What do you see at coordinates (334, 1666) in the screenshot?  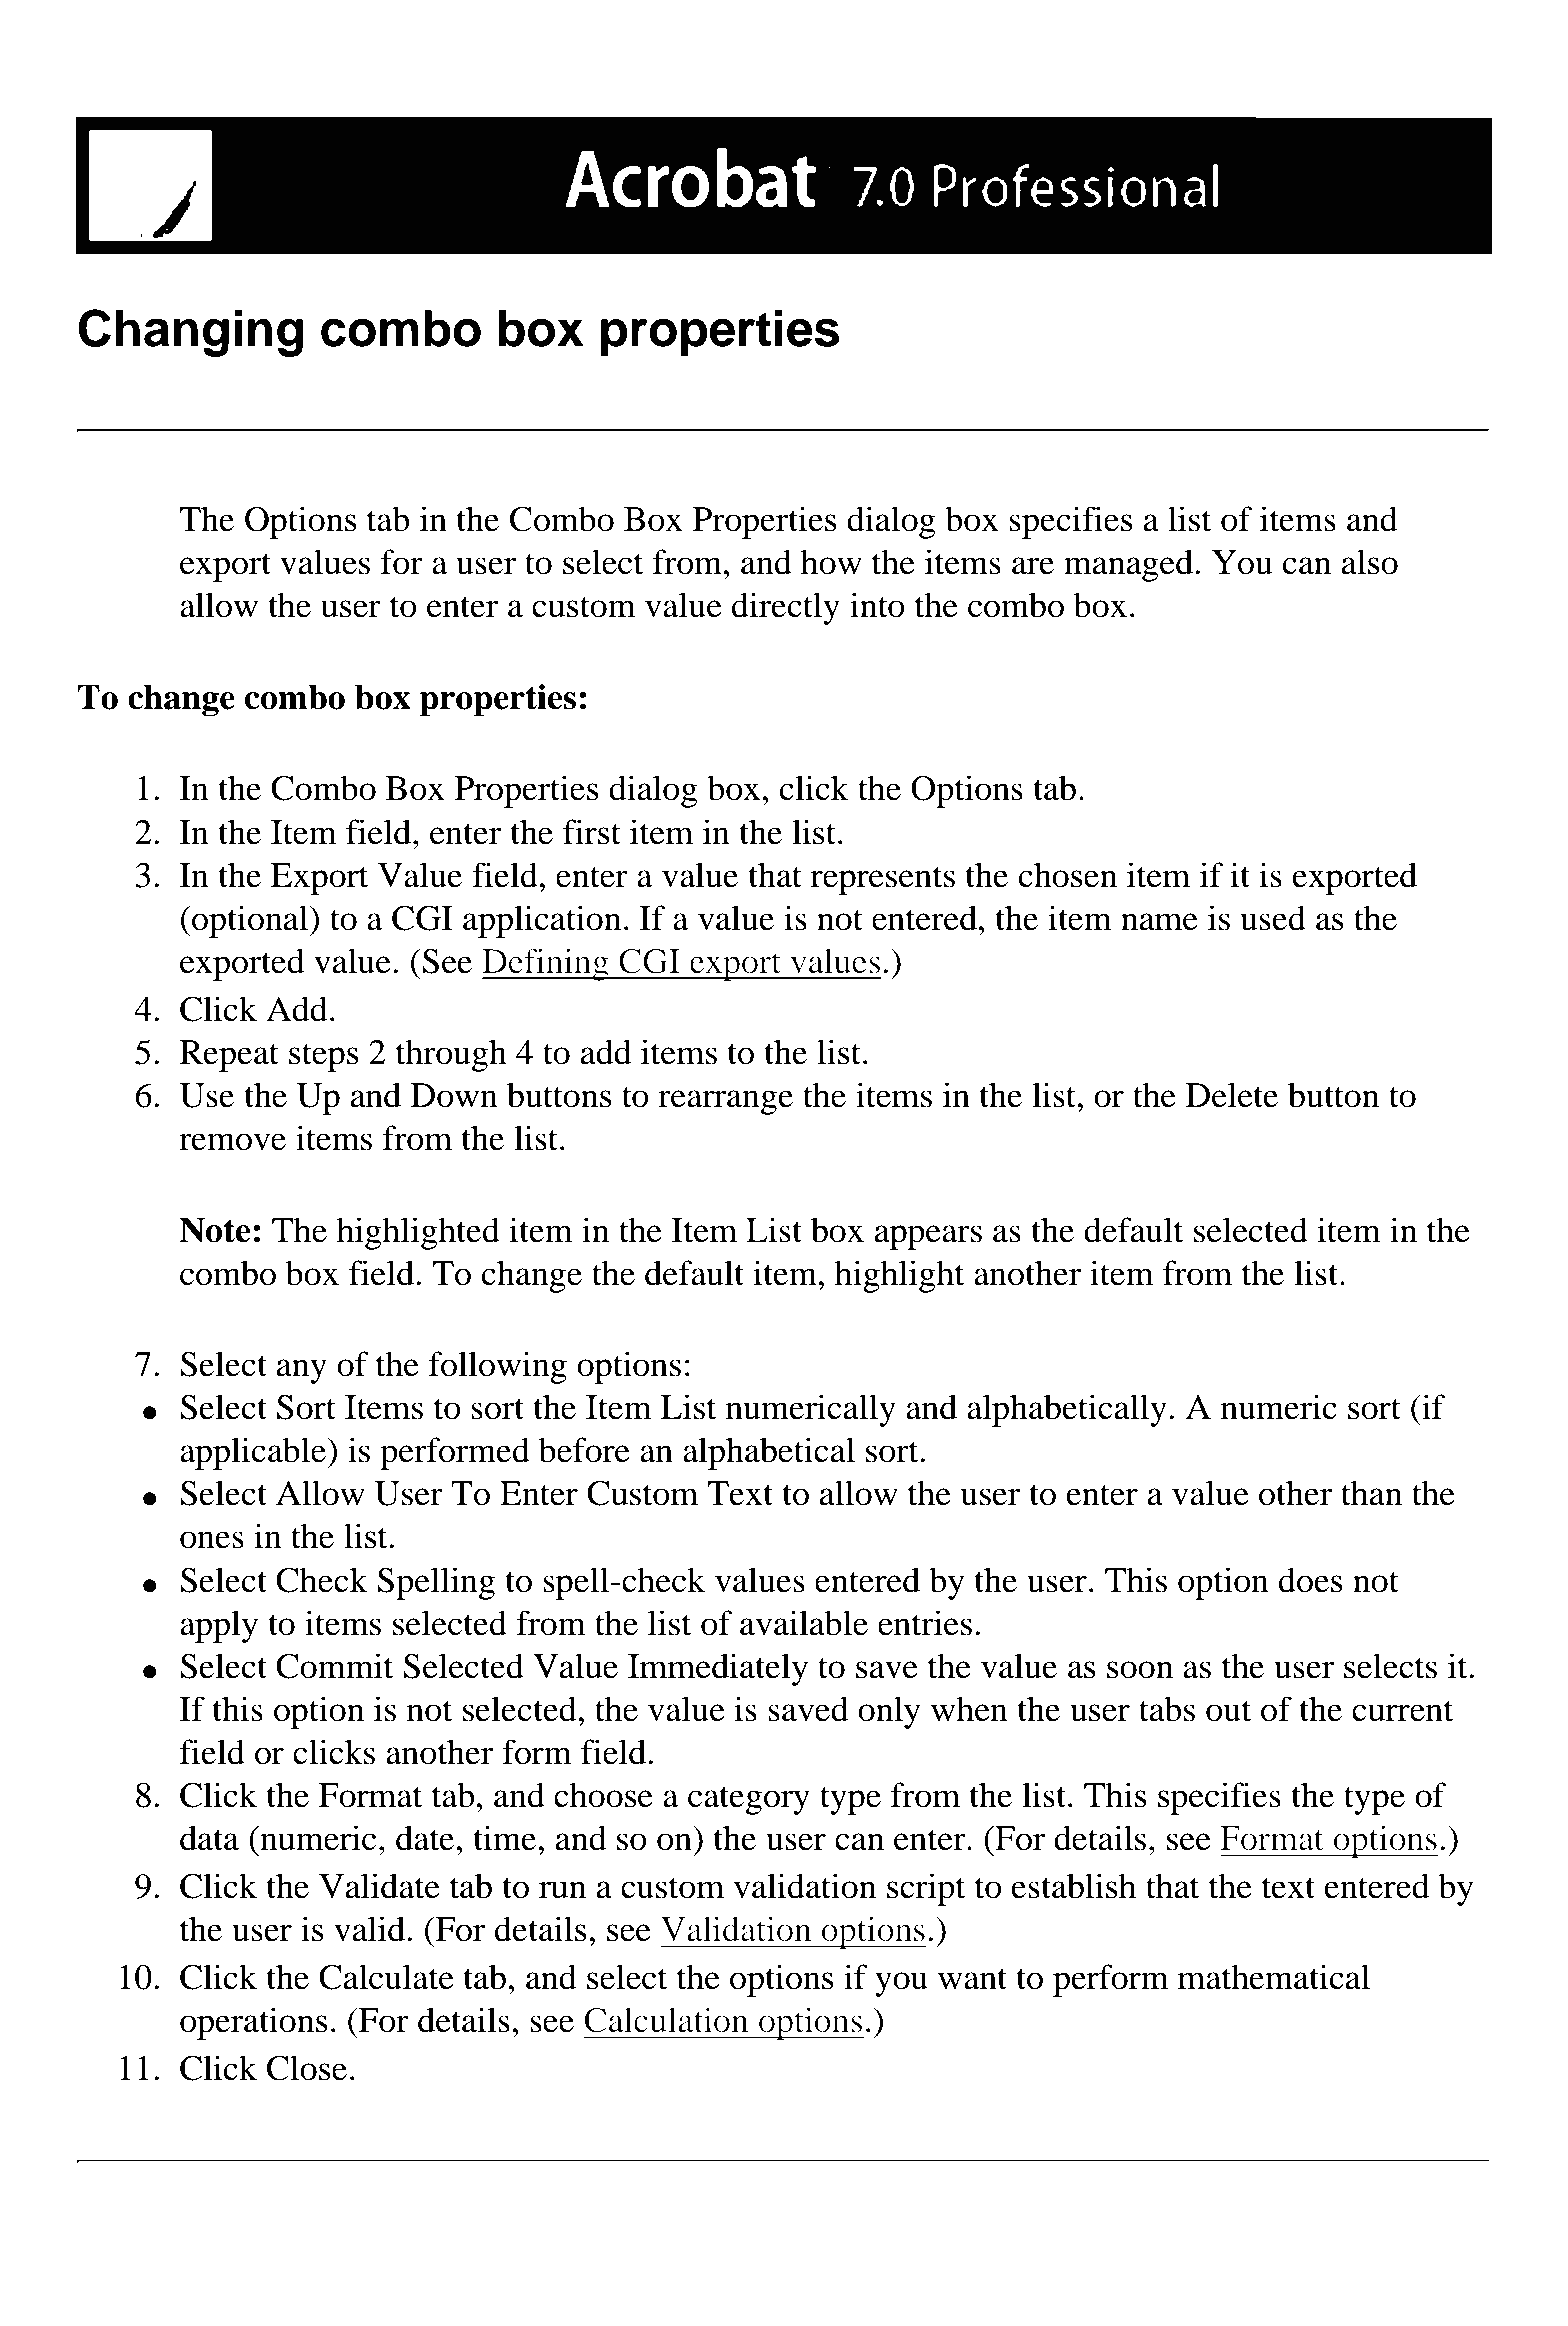 I see `Commit` at bounding box center [334, 1666].
